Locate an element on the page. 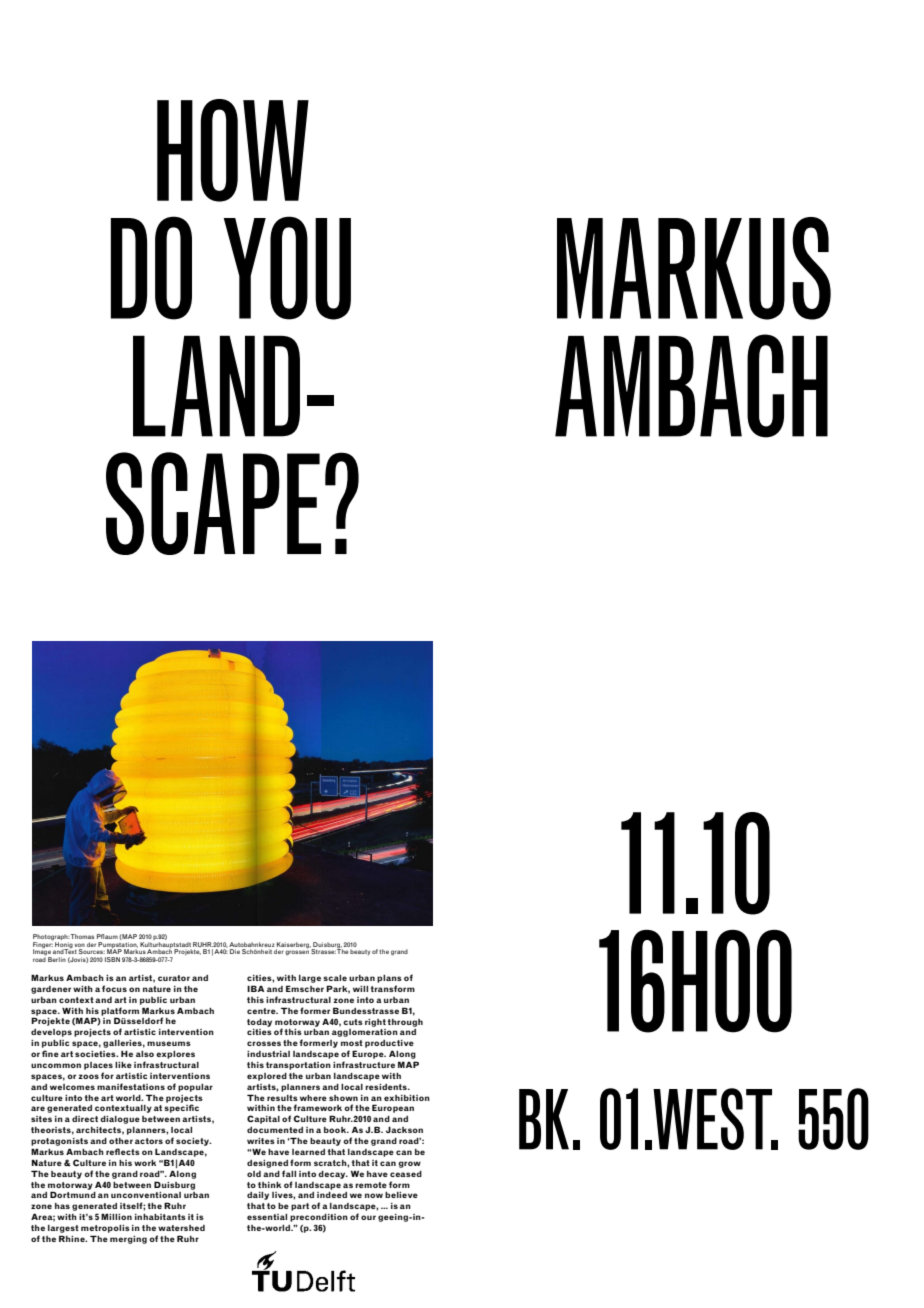 The height and width of the image is (1308, 924). You is located at coordinates (287, 268).
